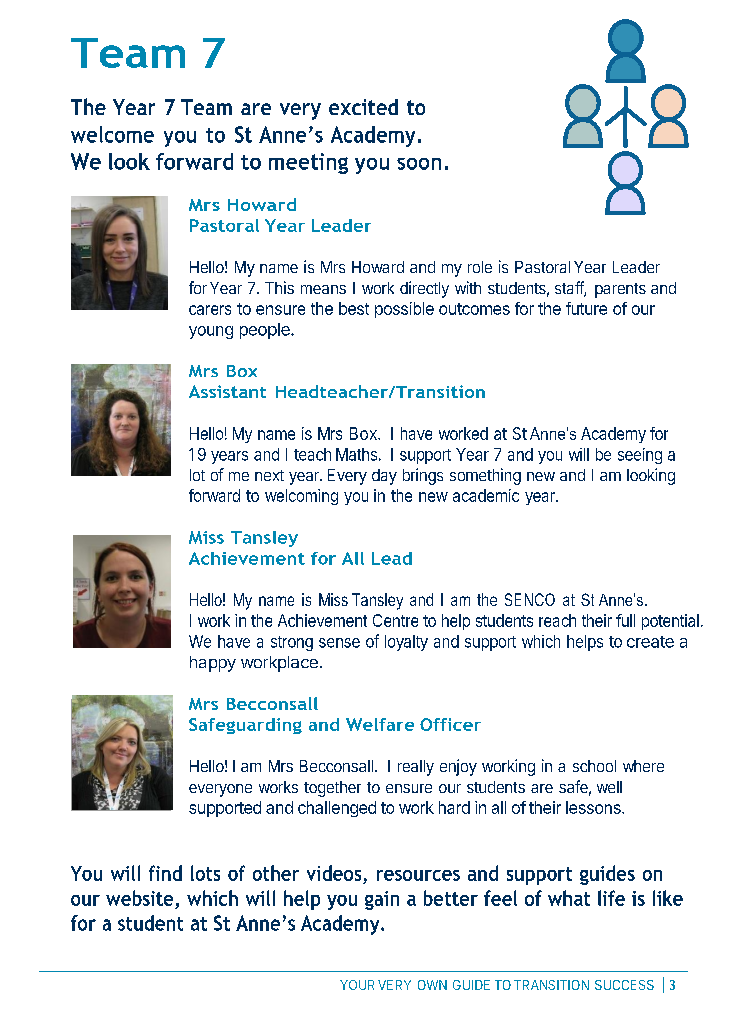 The image size is (729, 1033). Describe the element at coordinates (640, 456) in the screenshot. I see `seeing` at that location.
